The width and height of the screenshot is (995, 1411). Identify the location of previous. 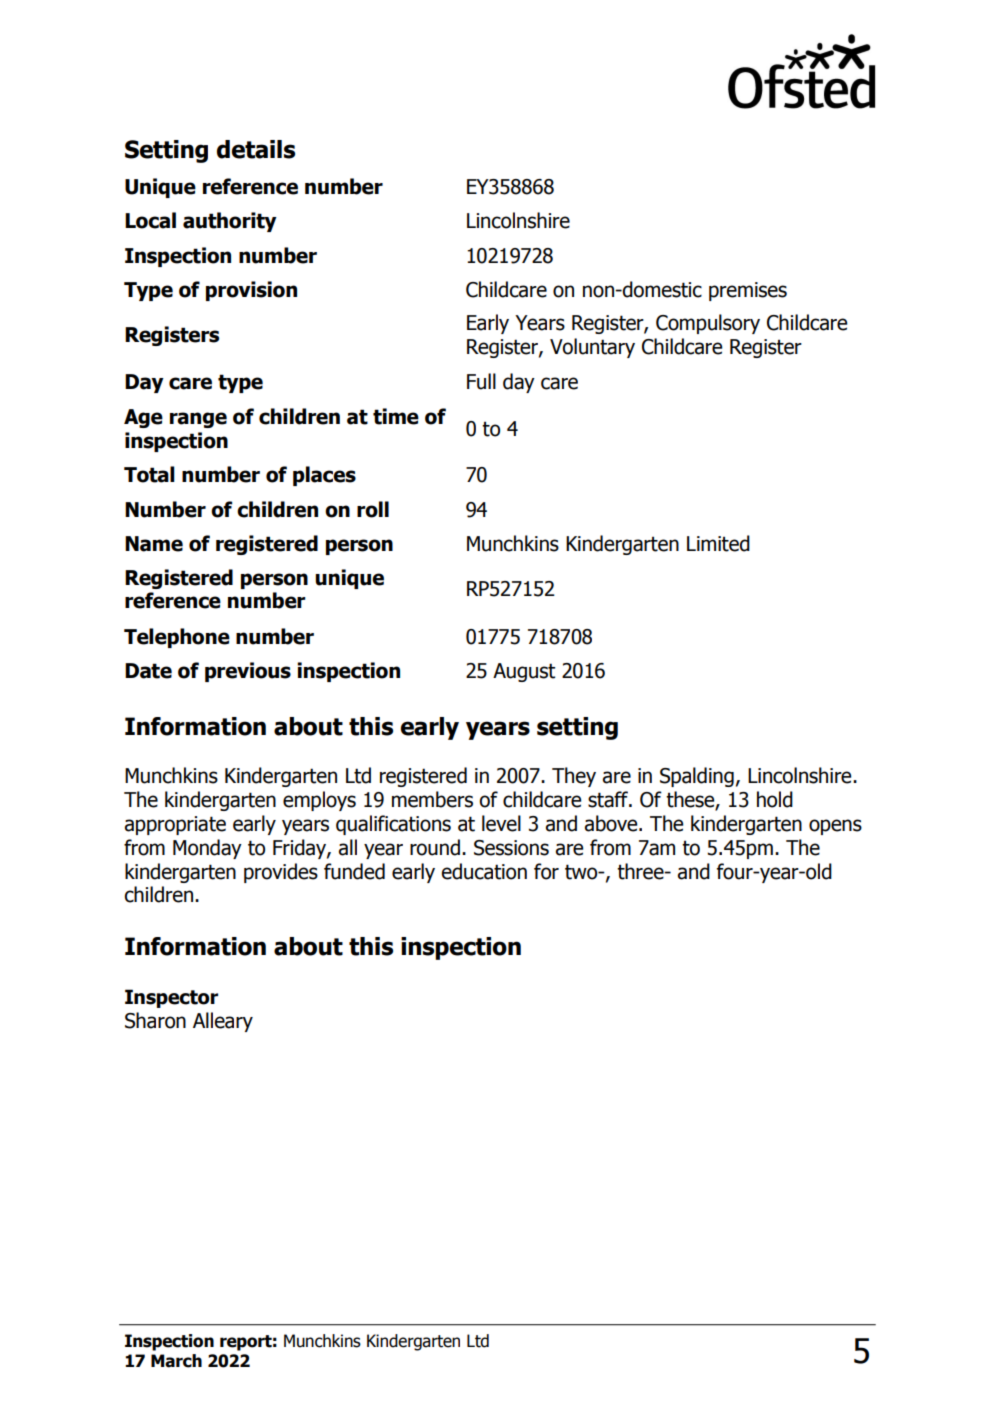
(248, 672).
